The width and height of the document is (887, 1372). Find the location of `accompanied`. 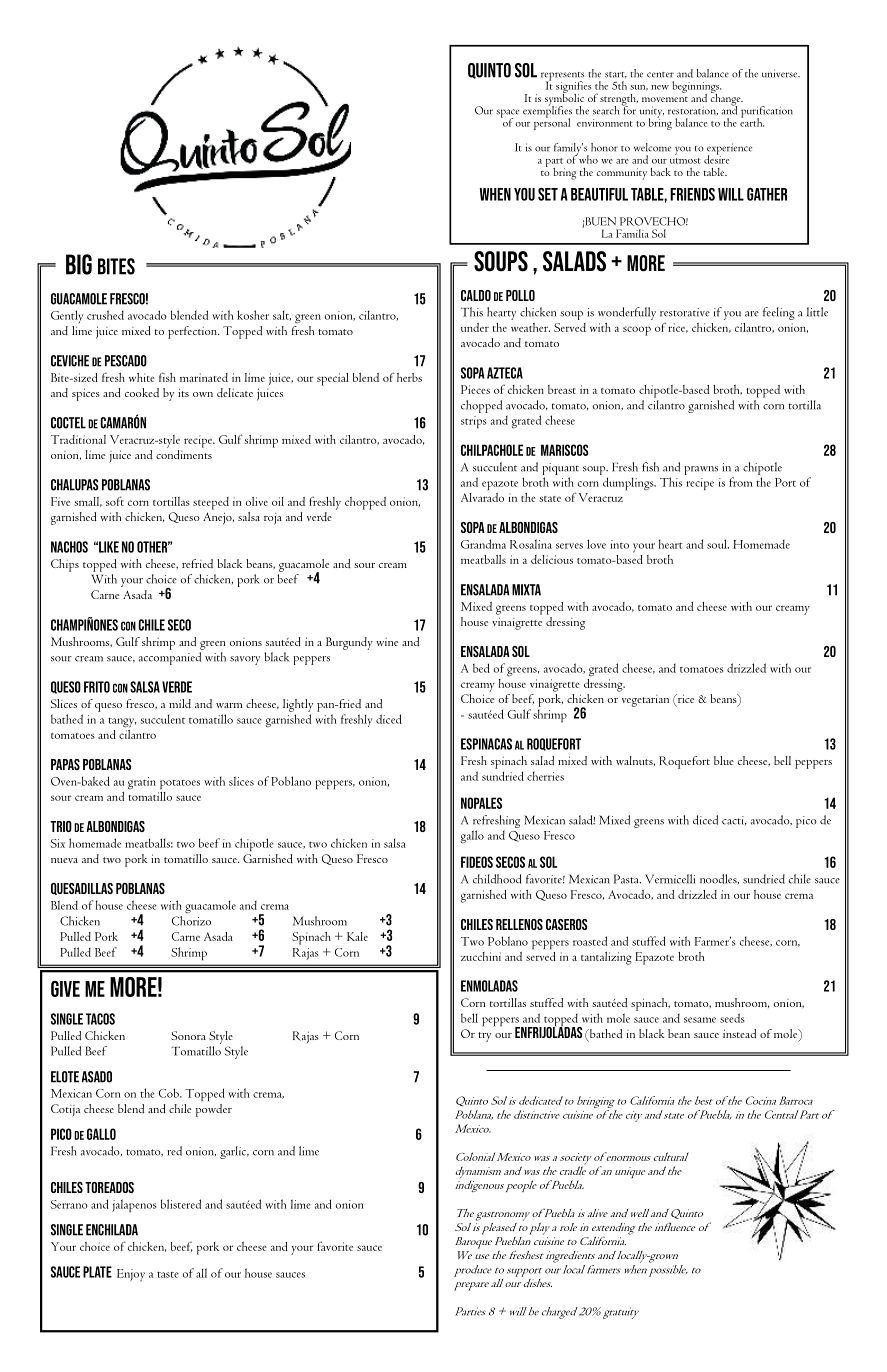

accompanied is located at coordinates (170, 658).
